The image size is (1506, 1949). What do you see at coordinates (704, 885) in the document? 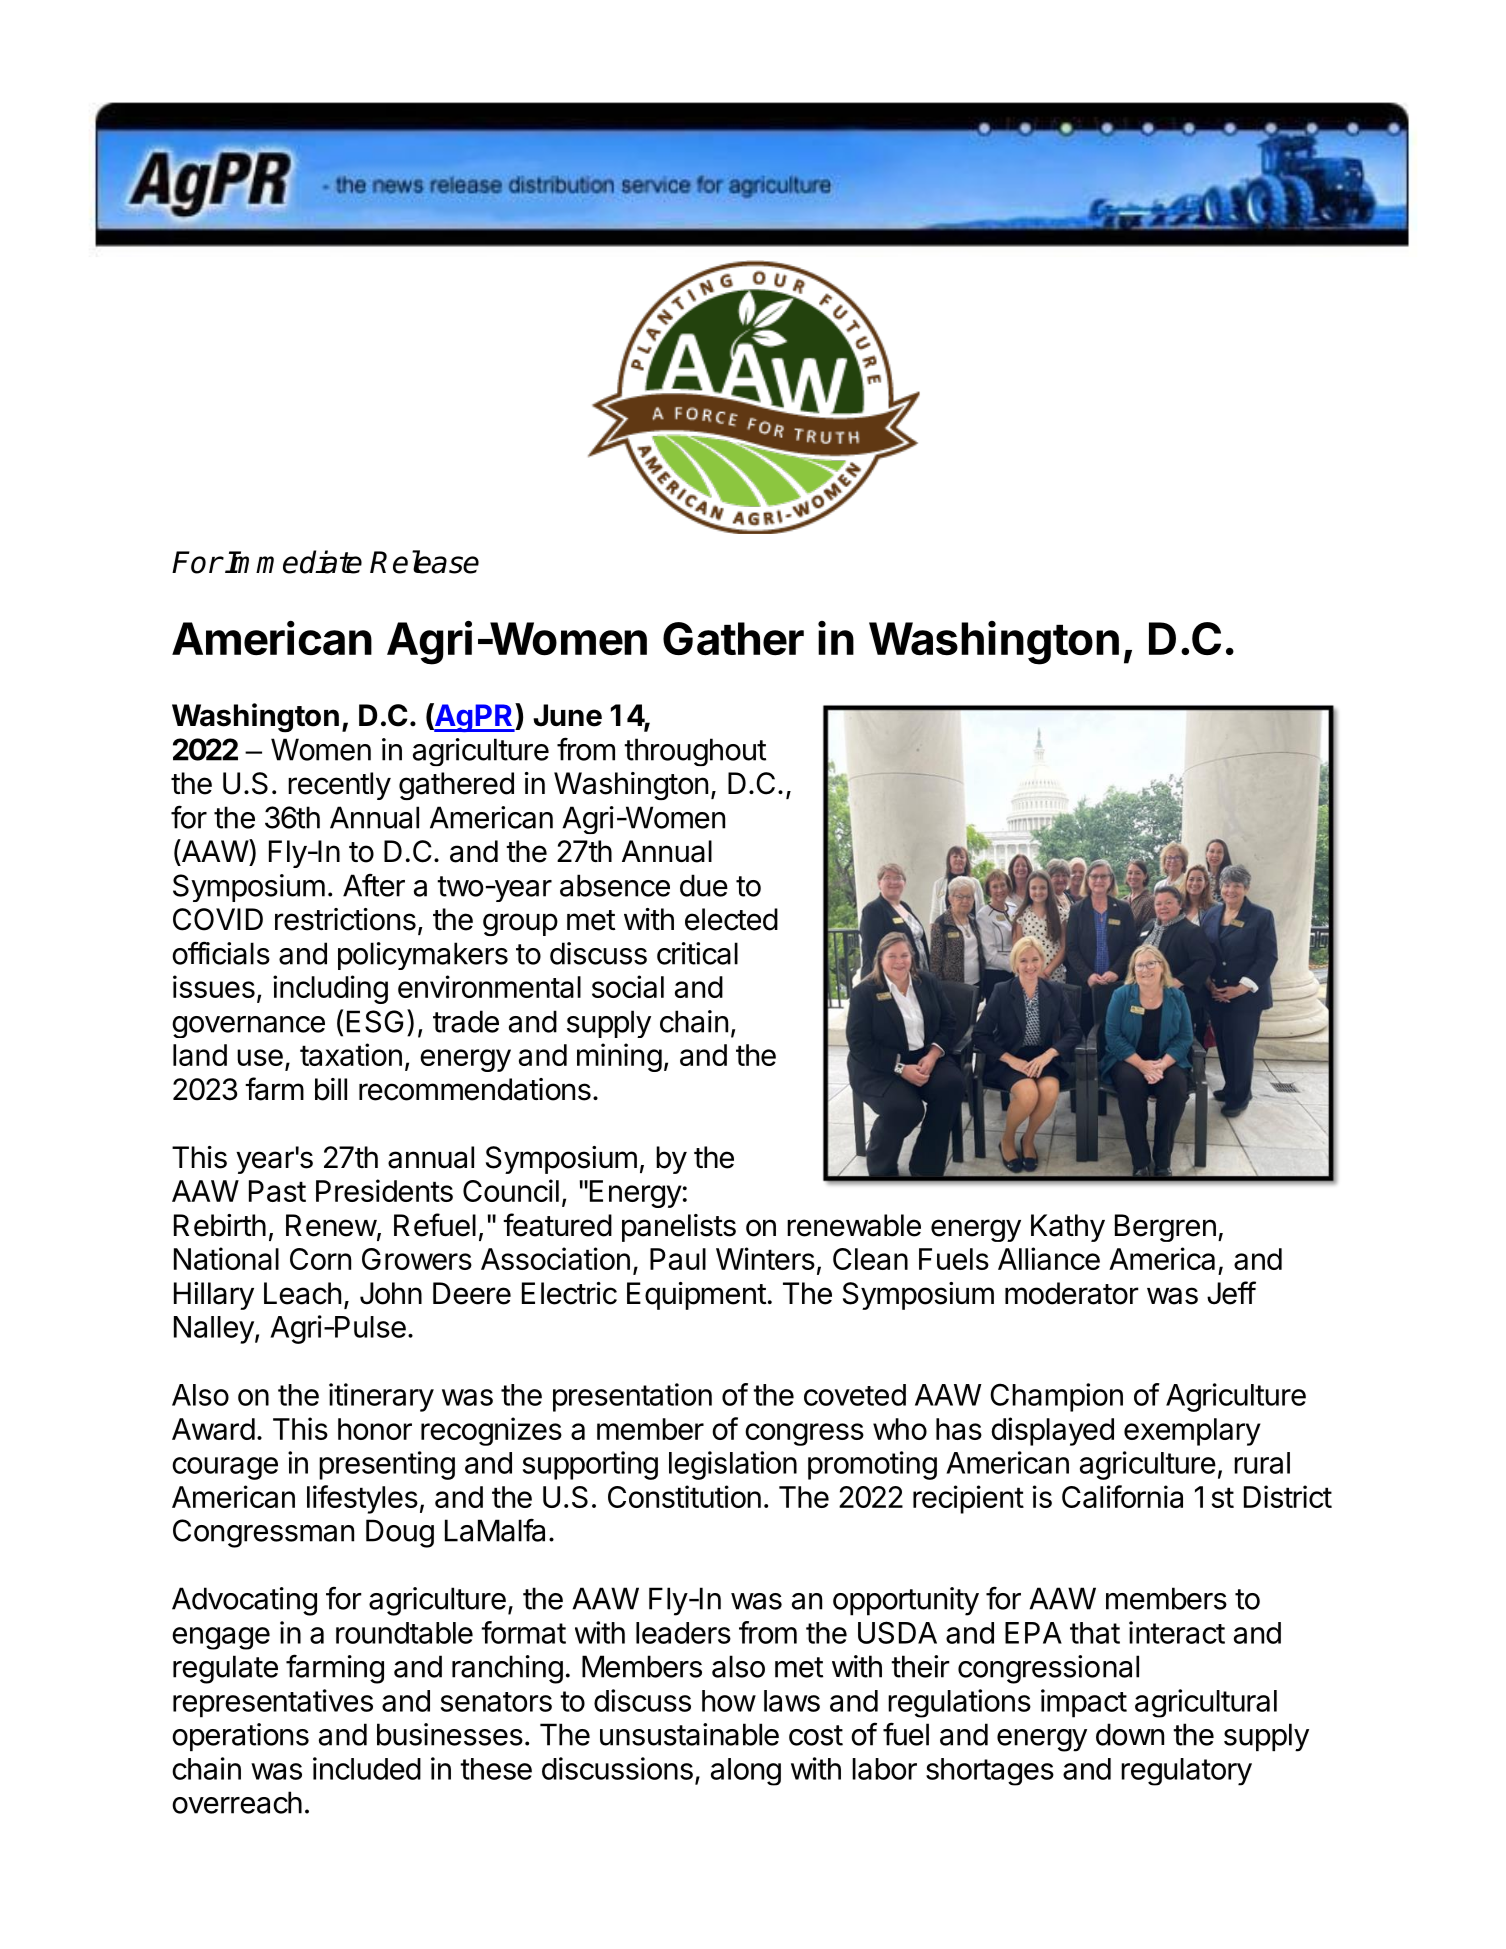
I see `due` at bounding box center [704, 885].
